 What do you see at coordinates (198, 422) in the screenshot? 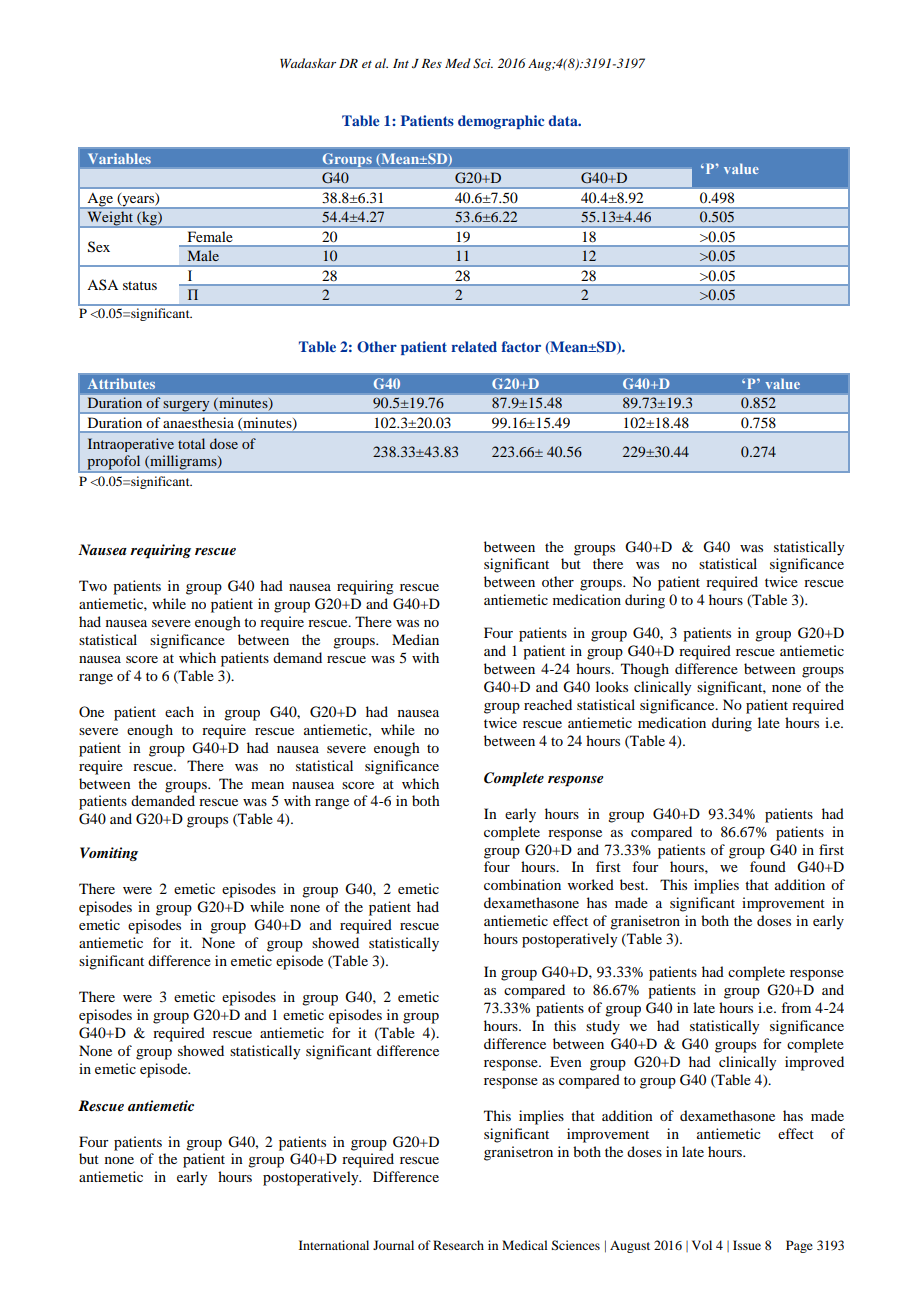
I see `anaesthesia` at bounding box center [198, 422].
